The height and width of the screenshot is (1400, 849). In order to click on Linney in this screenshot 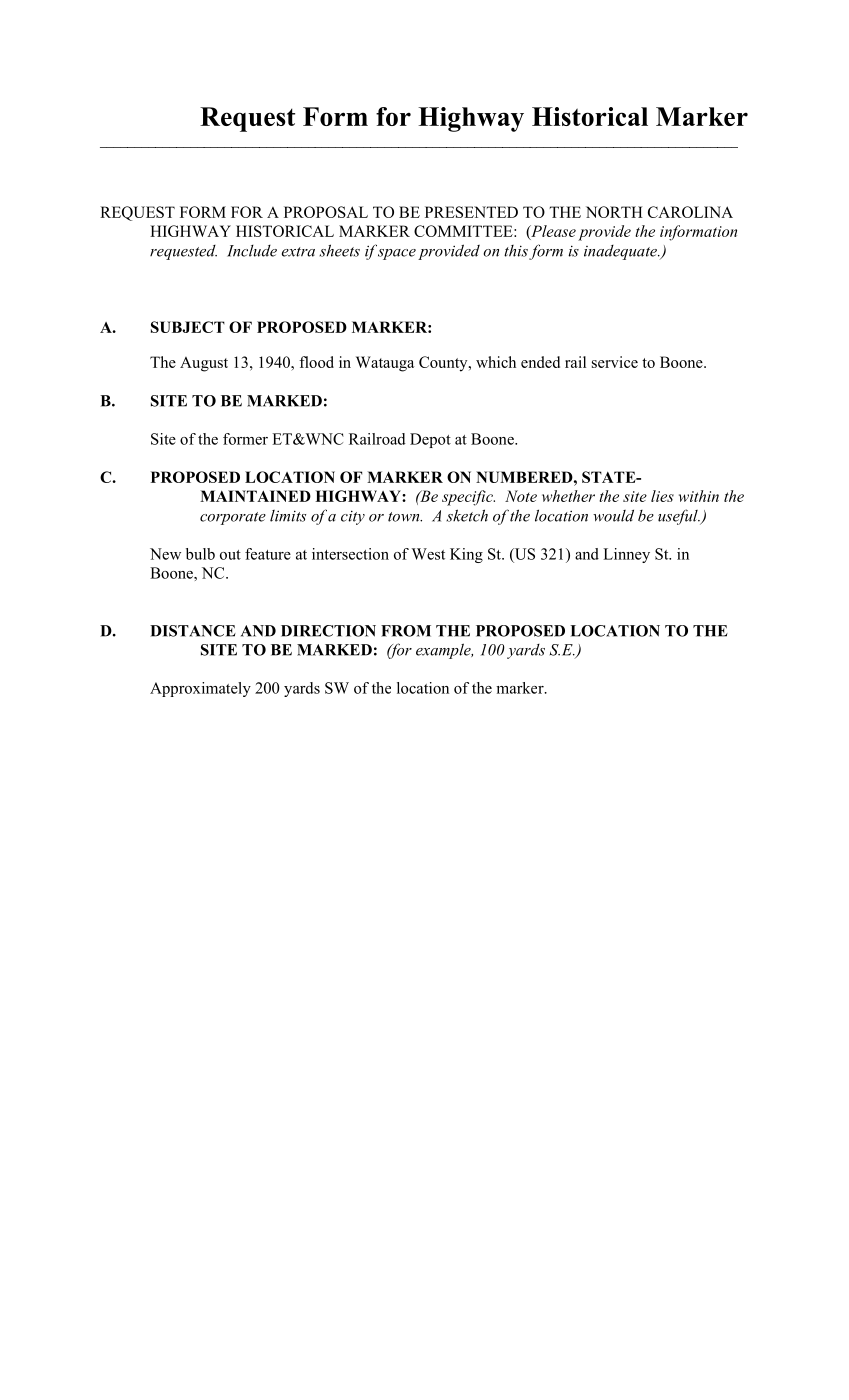, I will do `click(626, 555)`.
